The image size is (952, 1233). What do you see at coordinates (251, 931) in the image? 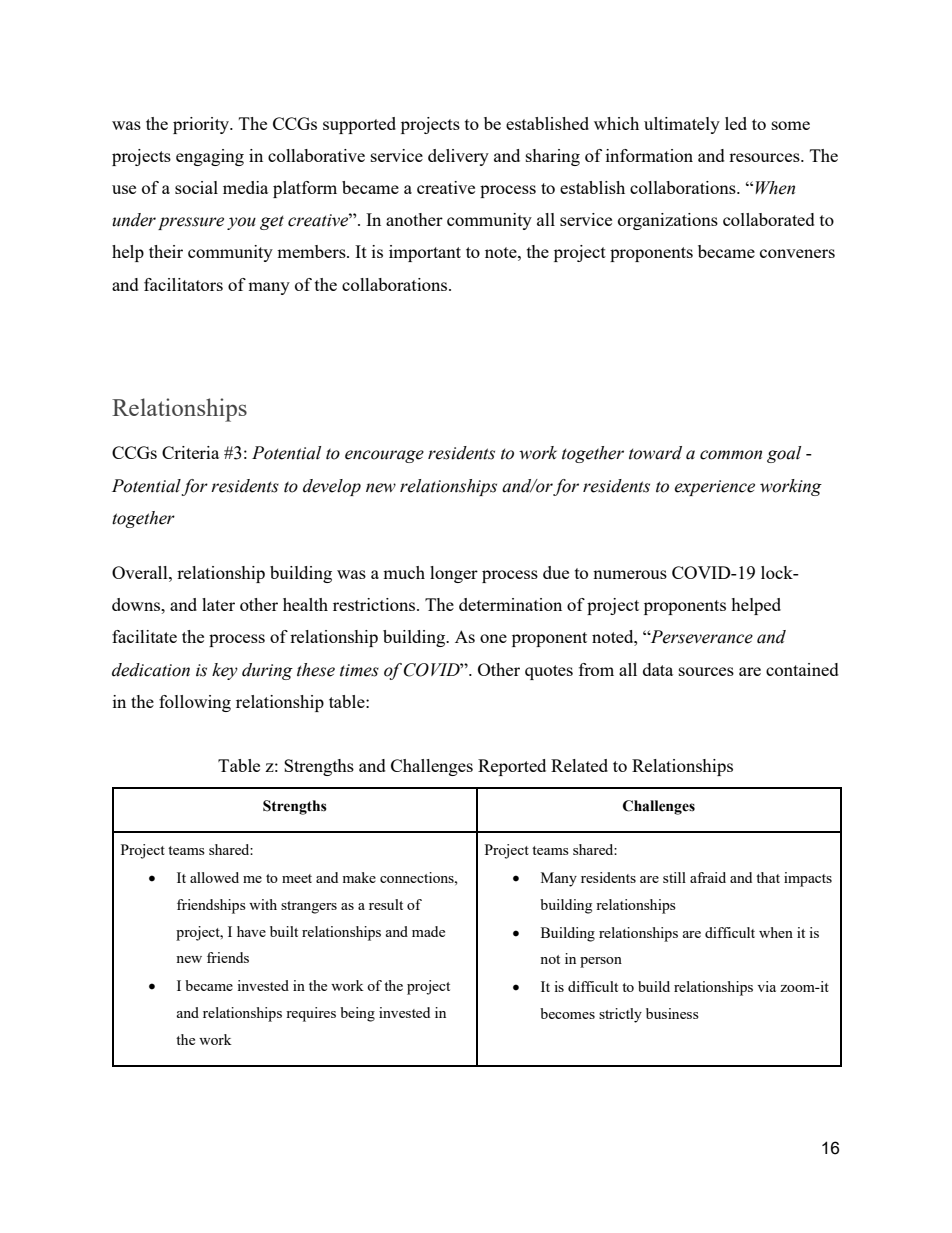
I see `have` at bounding box center [251, 931].
